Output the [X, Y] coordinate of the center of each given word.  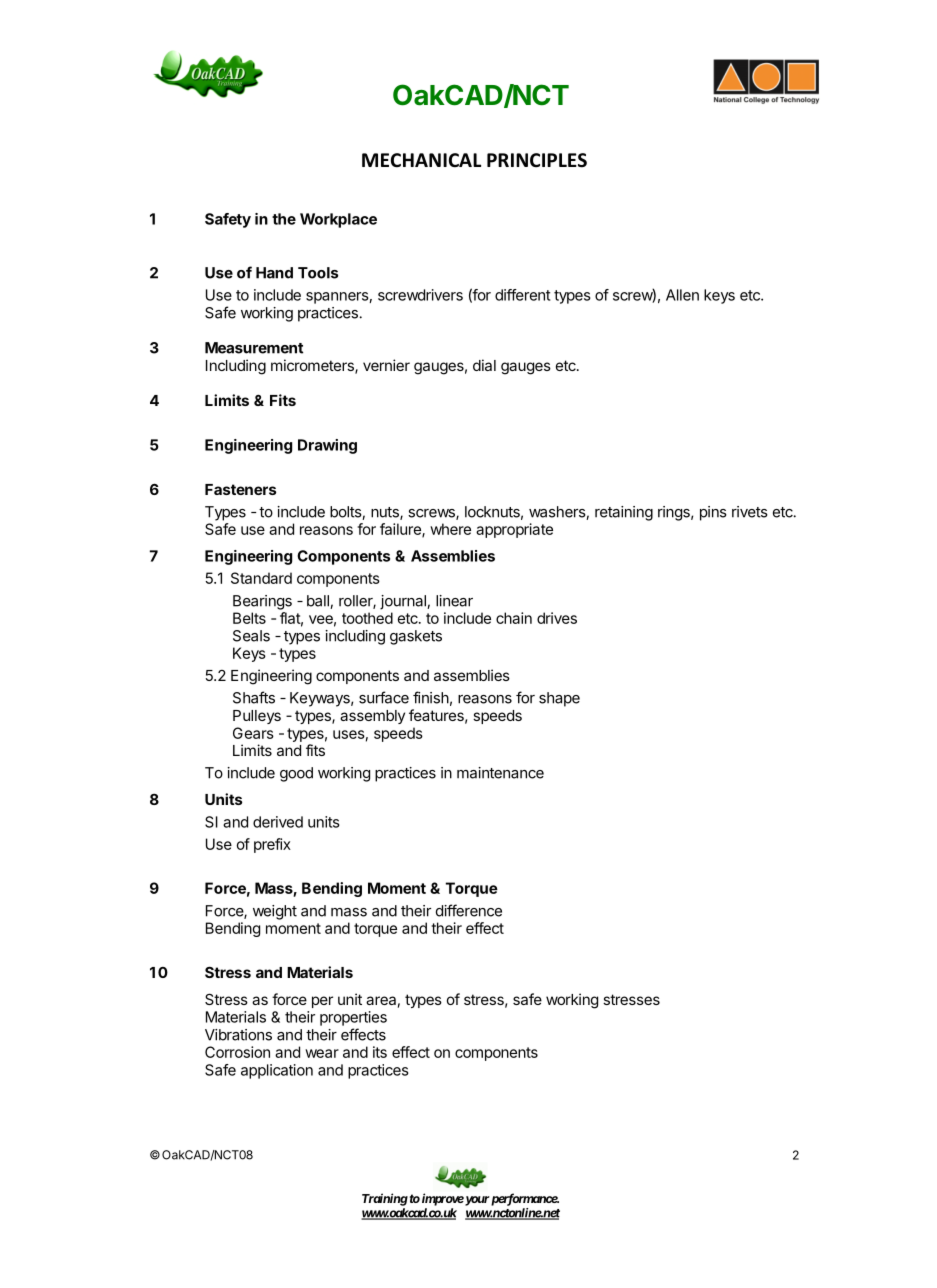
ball [319, 602]
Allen [682, 295]
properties [353, 1018]
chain [514, 618]
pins [713, 513]
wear [322, 1053]
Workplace [338, 220]
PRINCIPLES [537, 160]
